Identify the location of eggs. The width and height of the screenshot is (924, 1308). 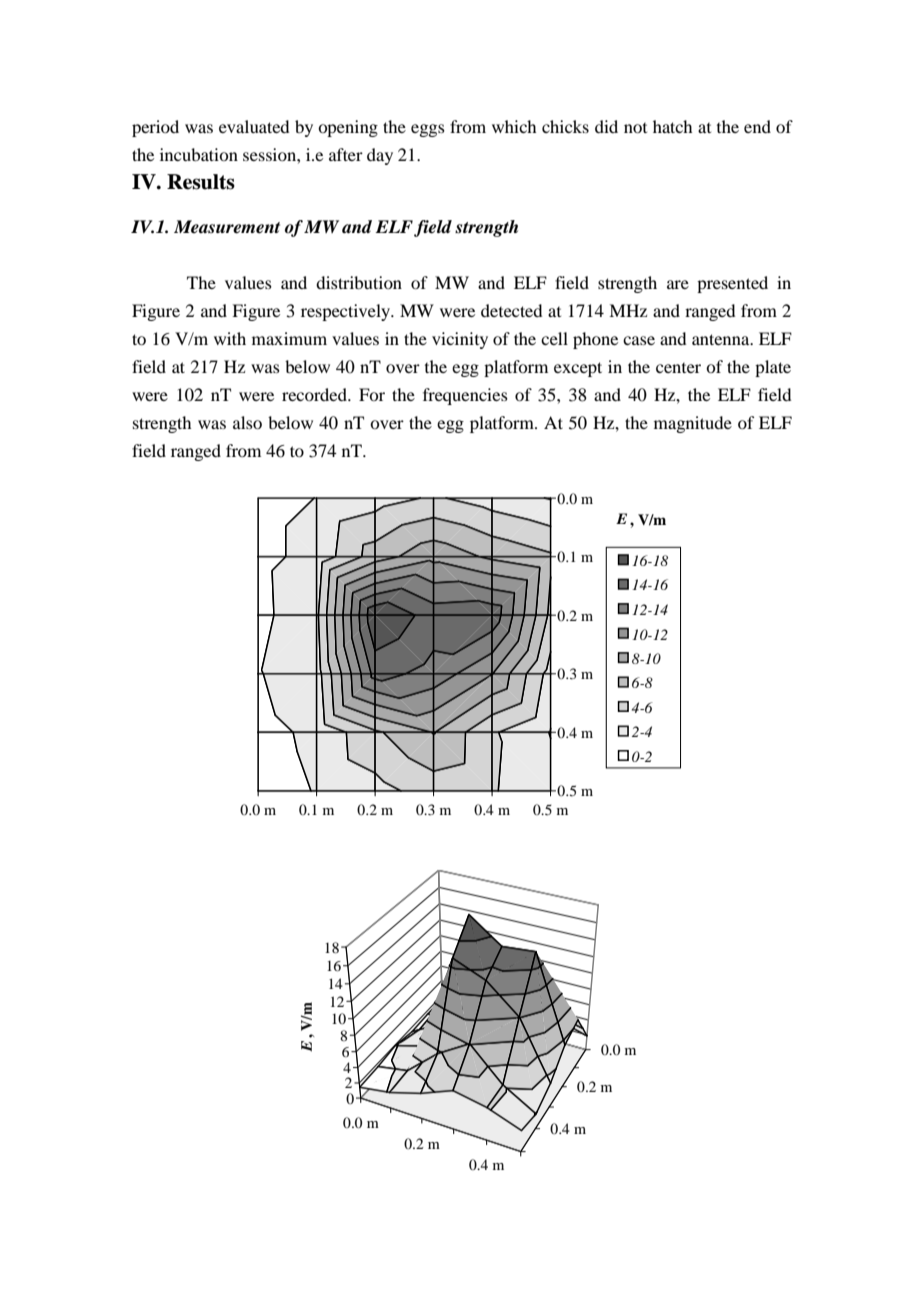
(428, 130).
